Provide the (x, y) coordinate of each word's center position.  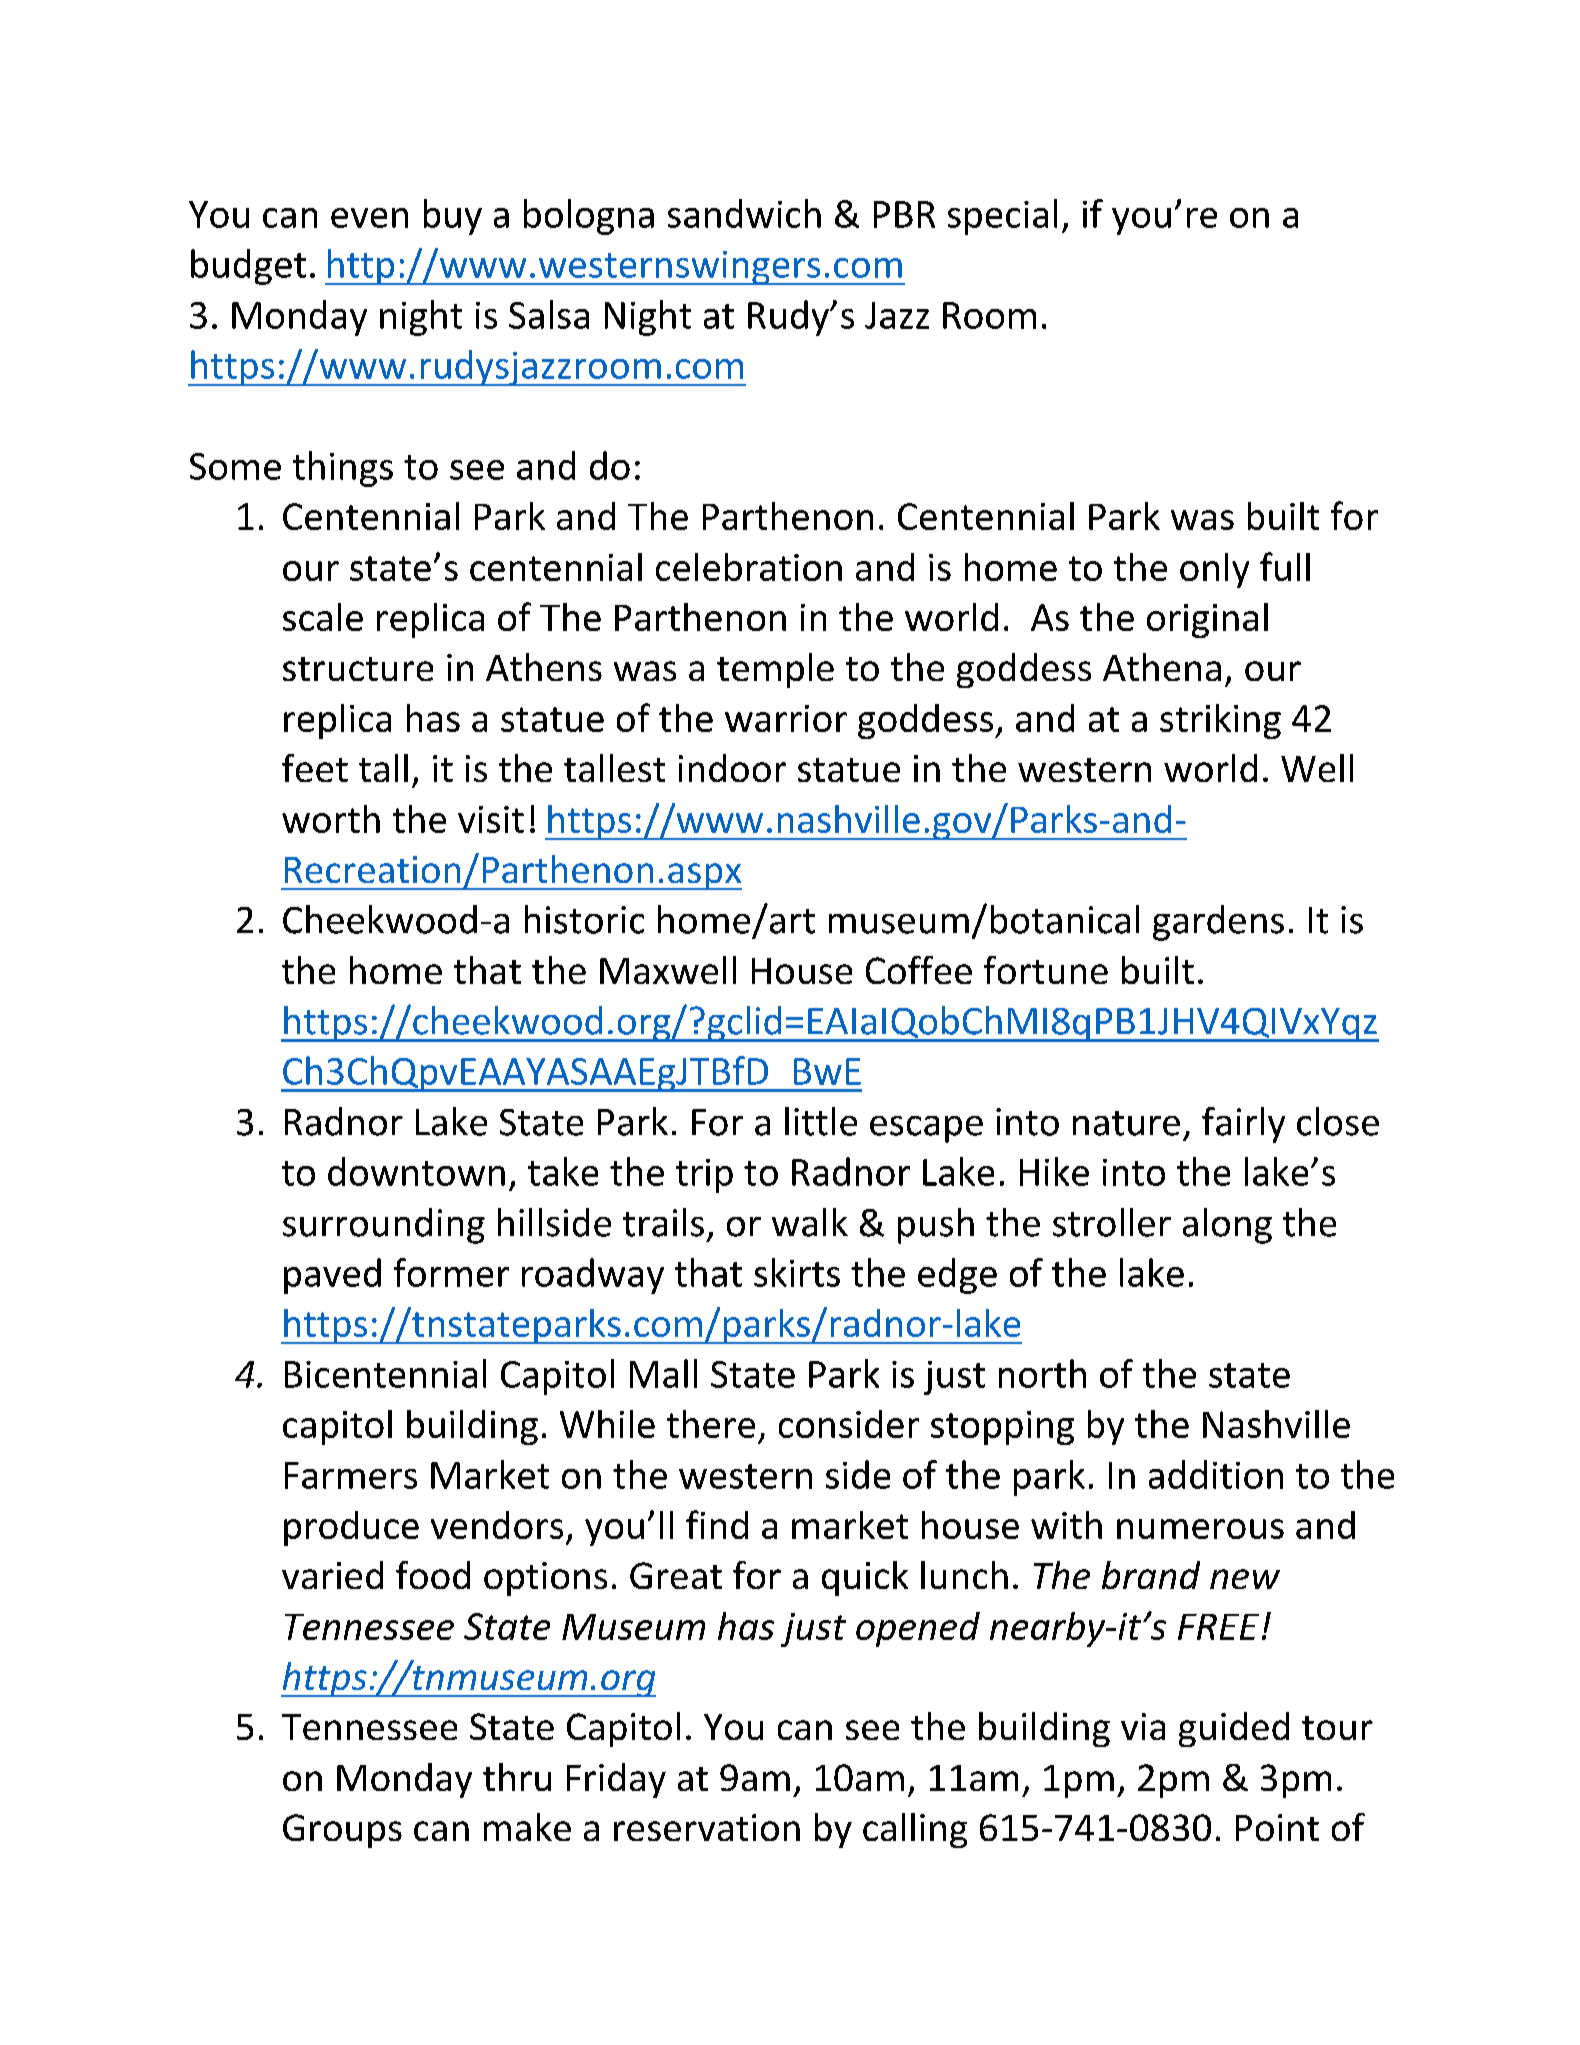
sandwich (744, 213)
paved (332, 1276)
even (369, 218)
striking (1220, 721)
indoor (732, 768)
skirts (797, 1272)
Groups (342, 1831)
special (1002, 217)
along (1227, 1226)
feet (315, 768)
